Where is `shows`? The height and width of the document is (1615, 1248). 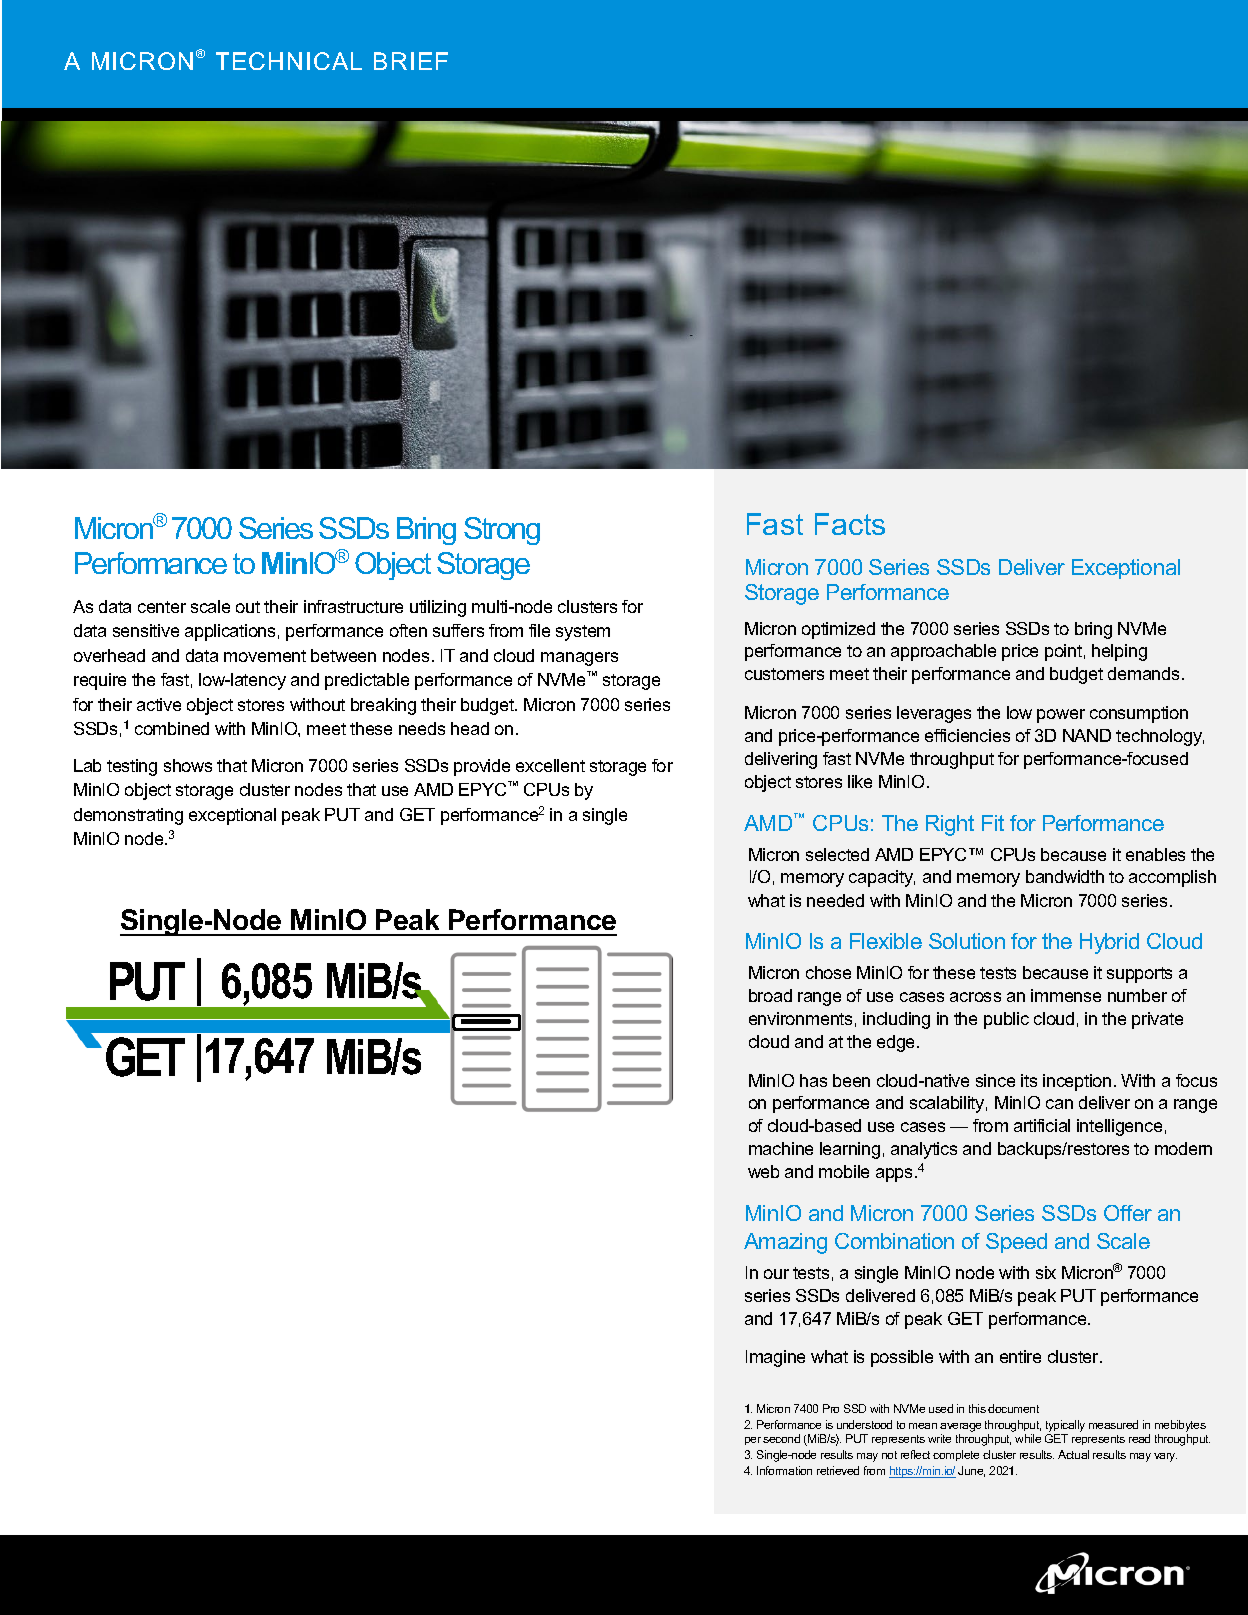
shows is located at coordinates (188, 765).
